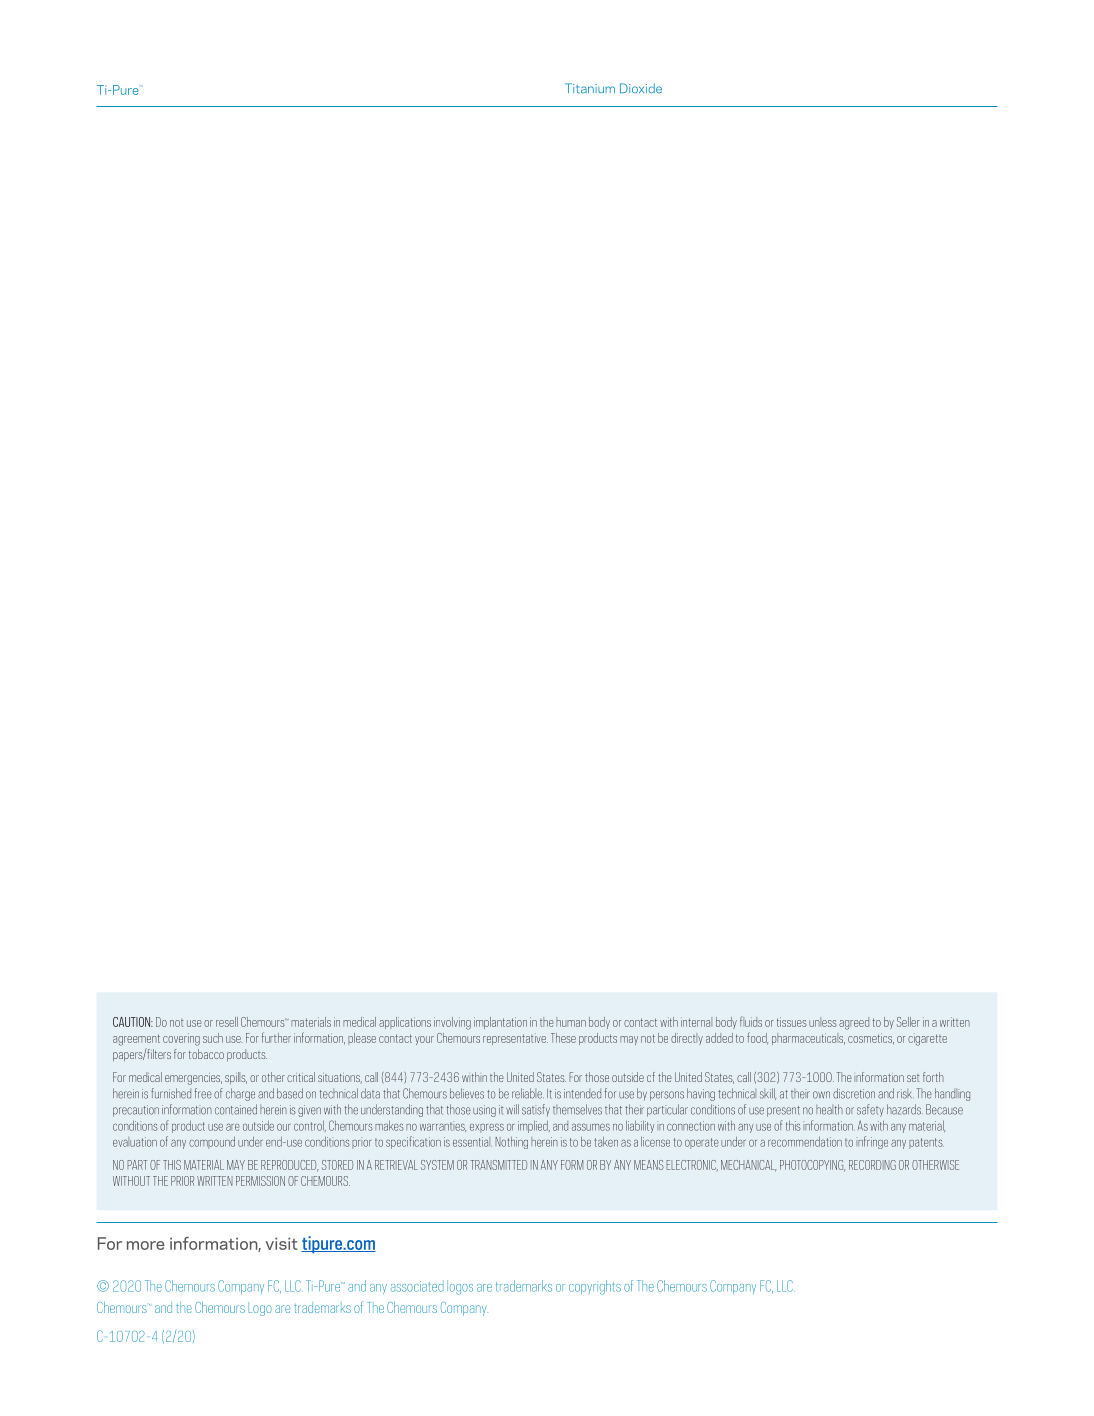  I want to click on resell, so click(227, 1022).
